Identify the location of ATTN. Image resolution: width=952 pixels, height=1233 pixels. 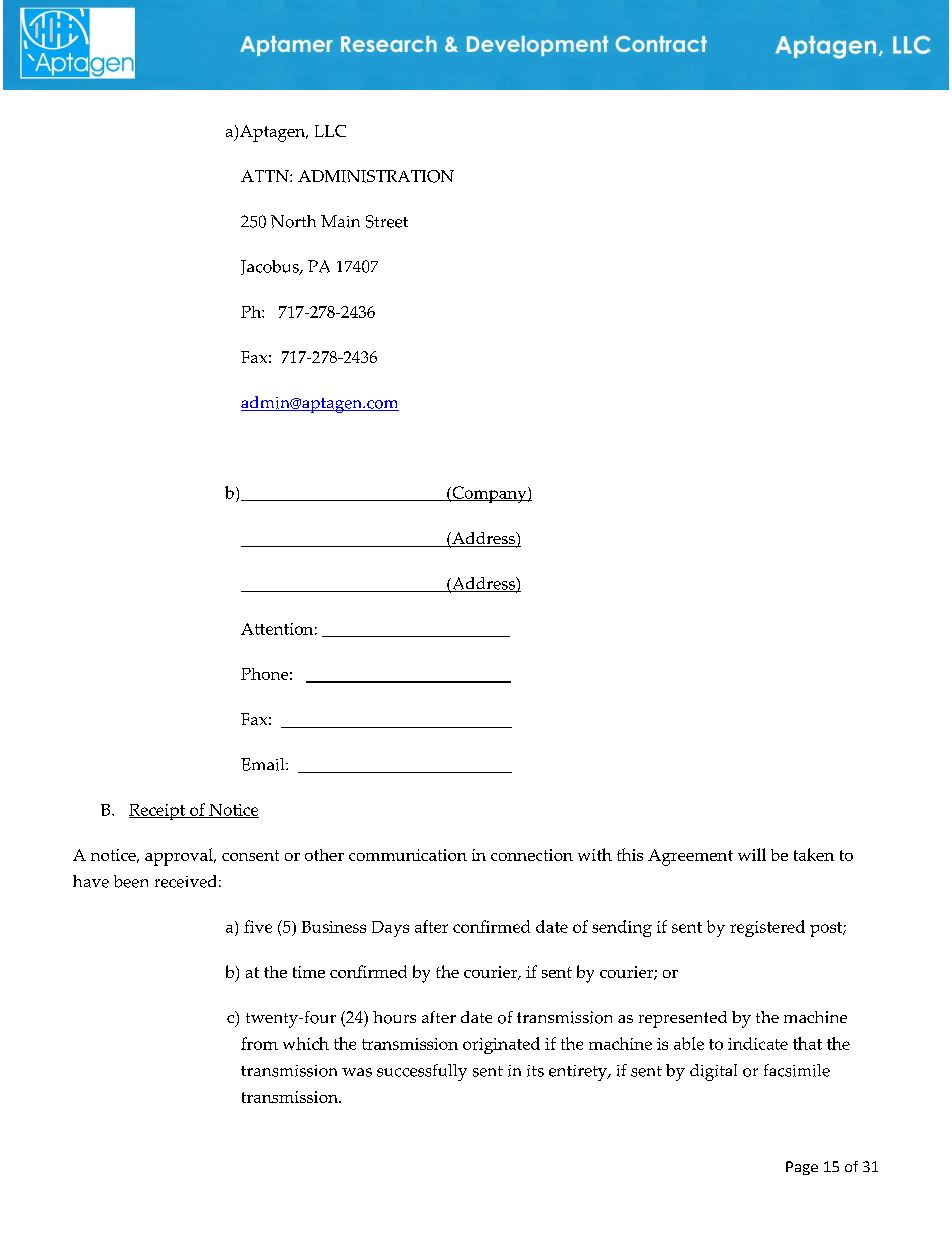
(266, 176).
